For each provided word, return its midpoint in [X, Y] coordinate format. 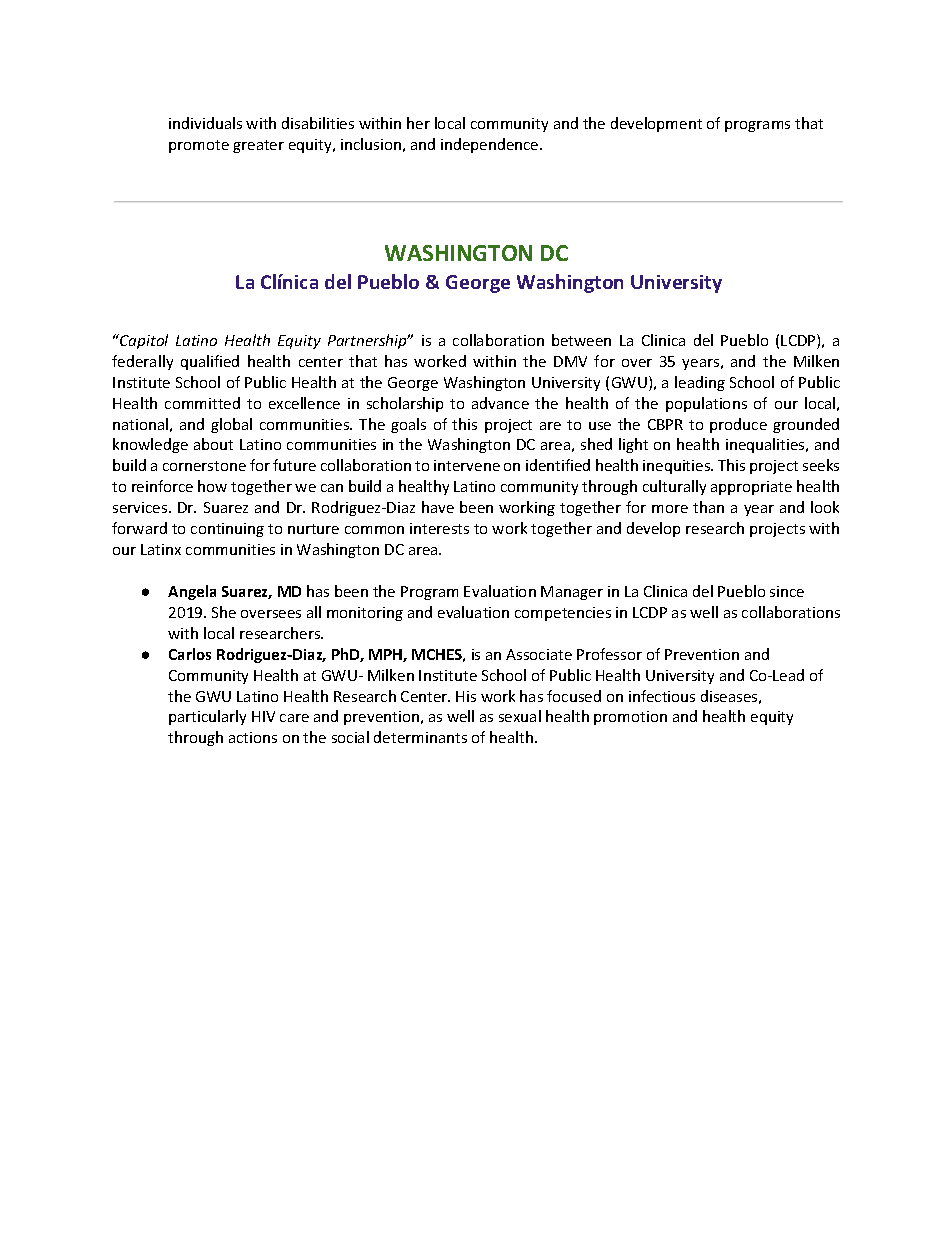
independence [491, 145]
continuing [227, 530]
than [708, 507]
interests [439, 528]
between [581, 340]
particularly [207, 717]
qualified [210, 362]
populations [706, 404]
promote [199, 146]
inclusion [371, 144]
